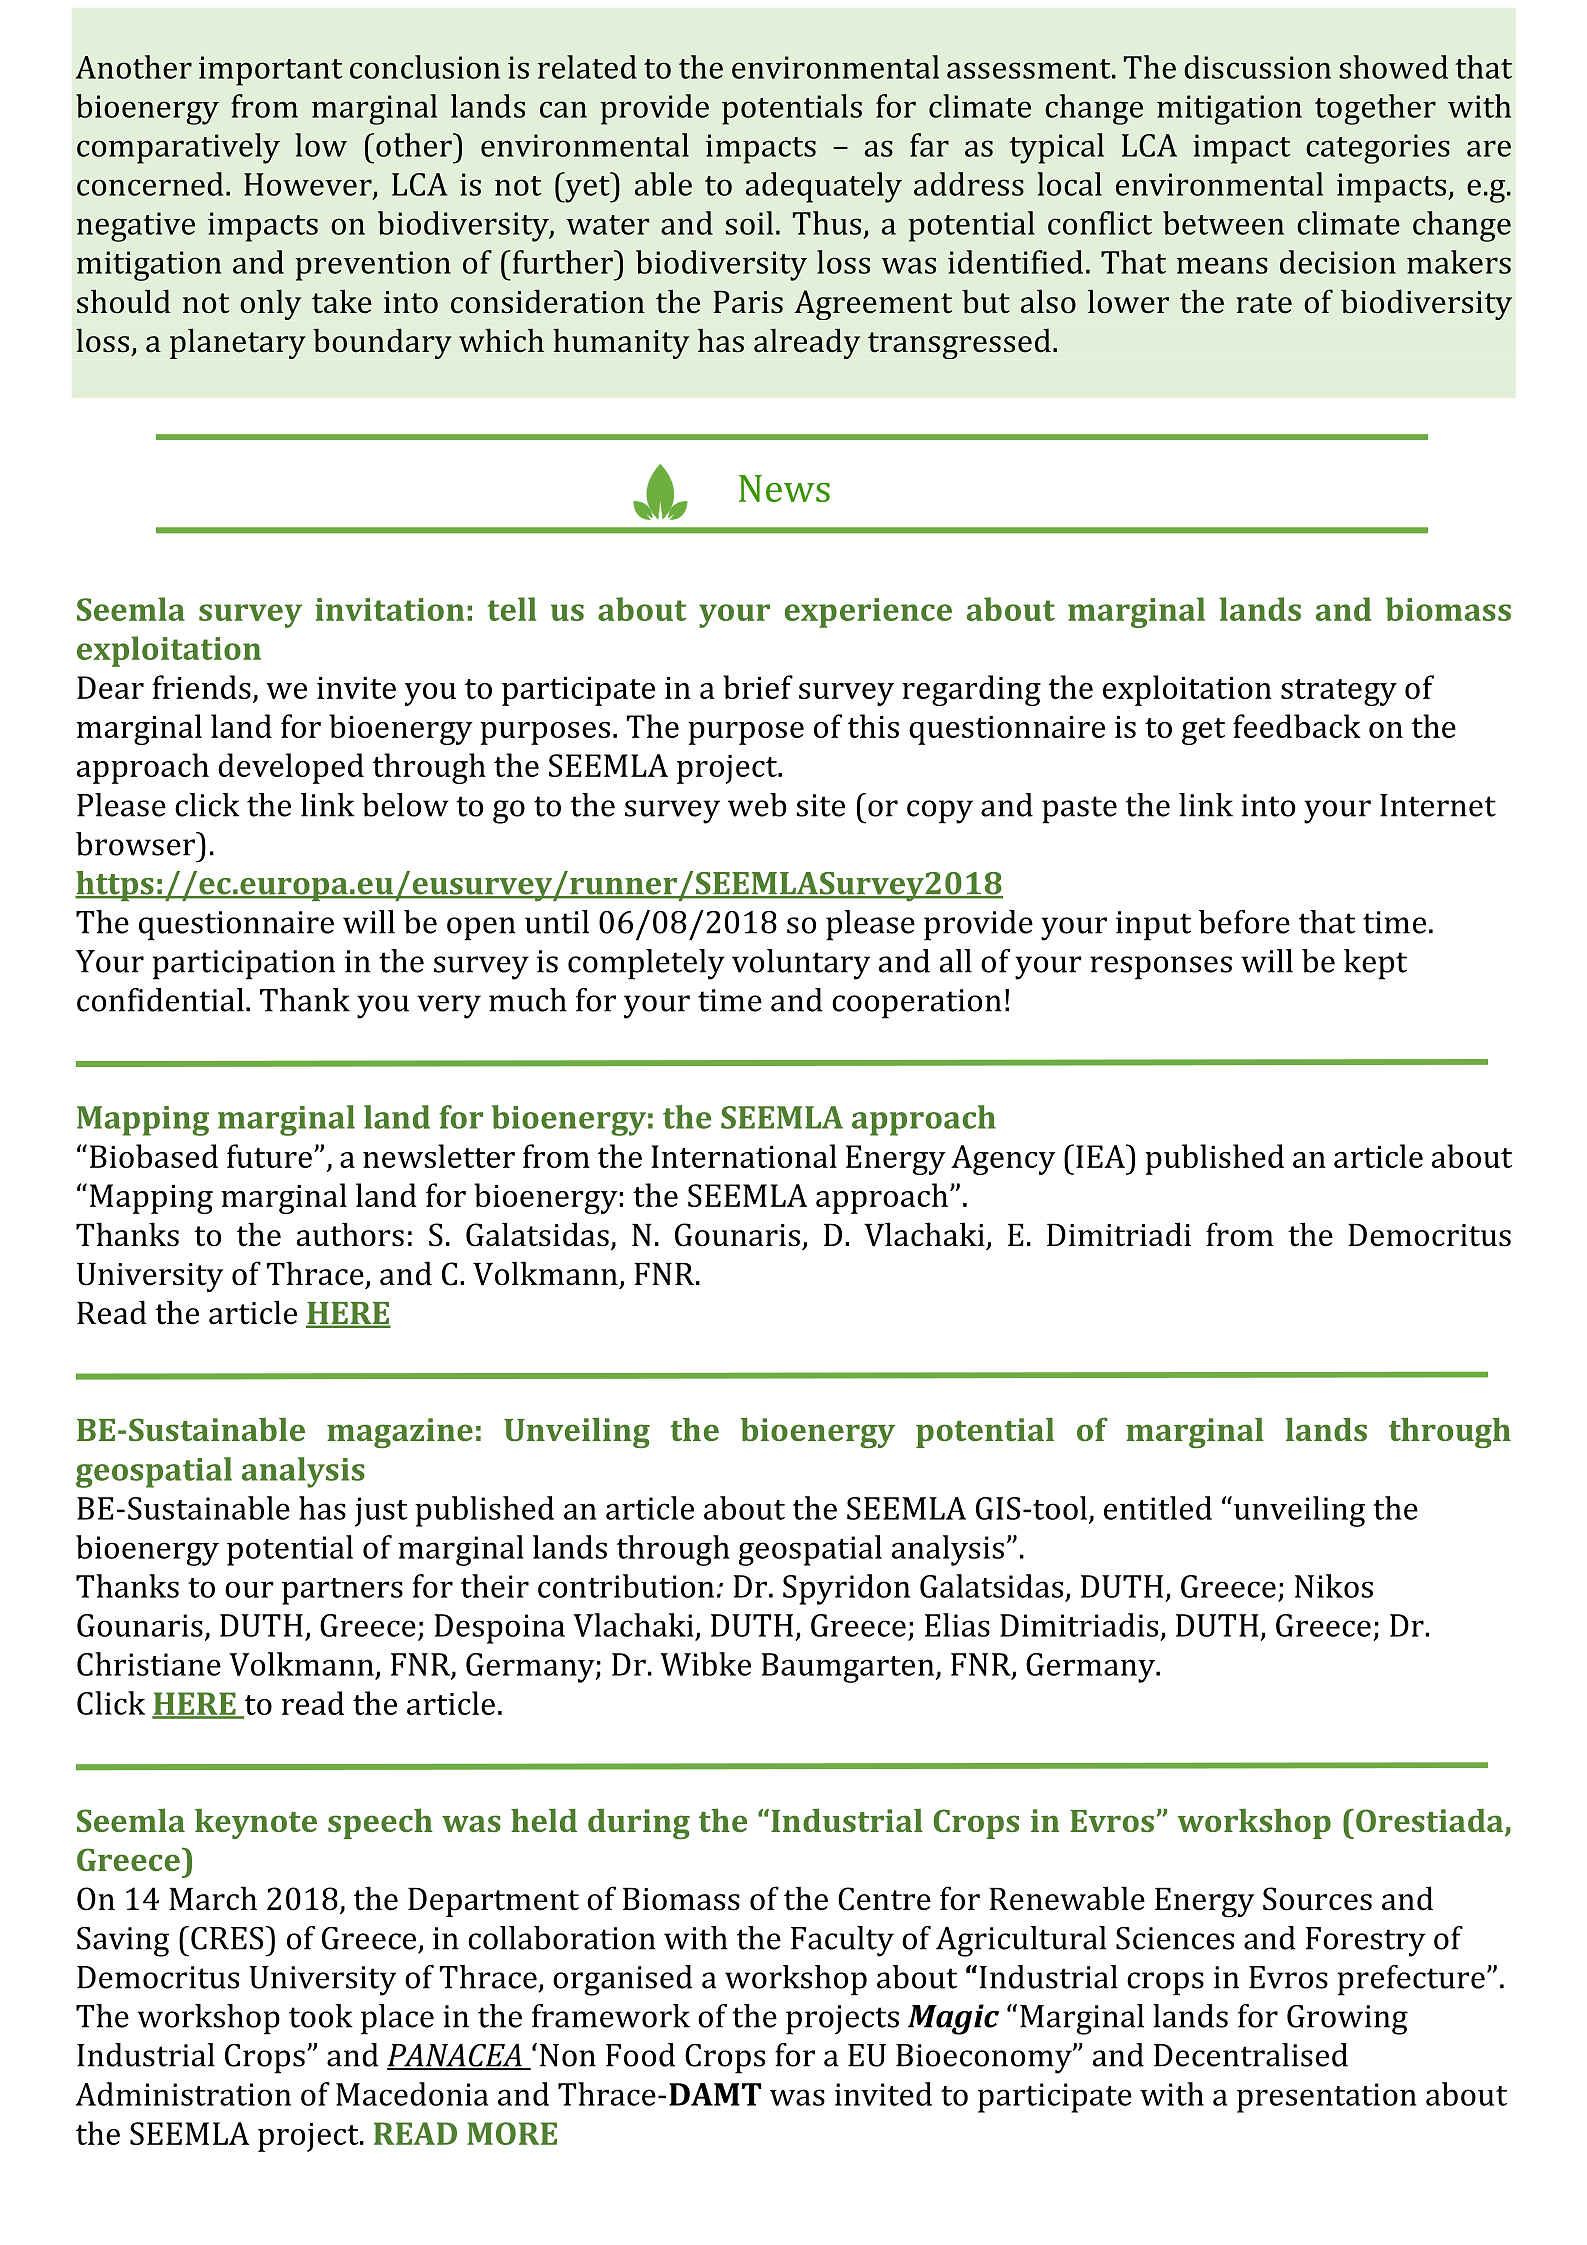 This page has width=1587, height=2245. Describe the element at coordinates (744, 1156) in the page. I see `International` at that location.
